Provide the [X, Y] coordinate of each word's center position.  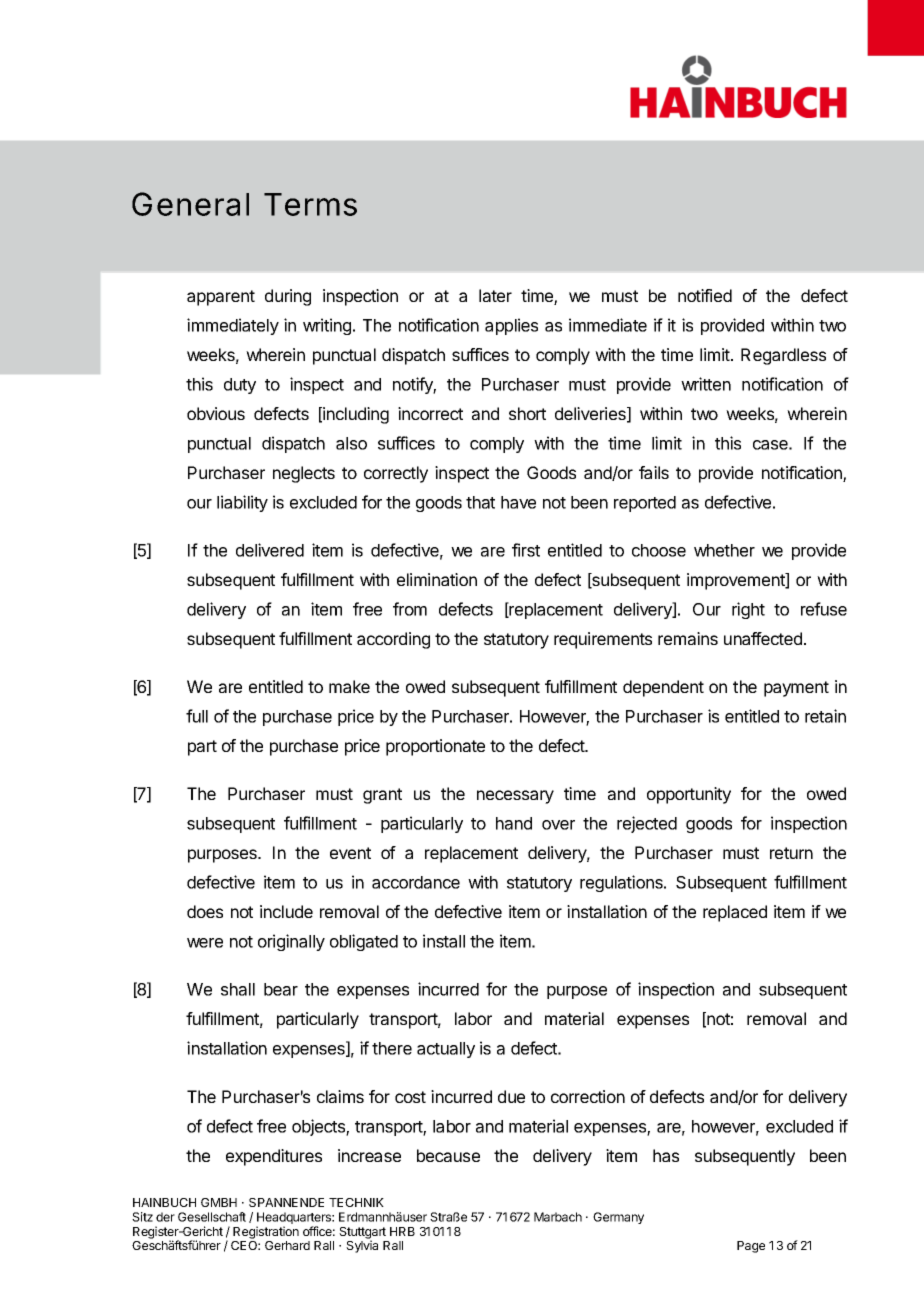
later [495, 295]
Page [751, 1247]
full [197, 716]
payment [796, 689]
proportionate [435, 747]
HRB [402, 1231]
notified [705, 295]
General [190, 204]
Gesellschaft [212, 1217]
